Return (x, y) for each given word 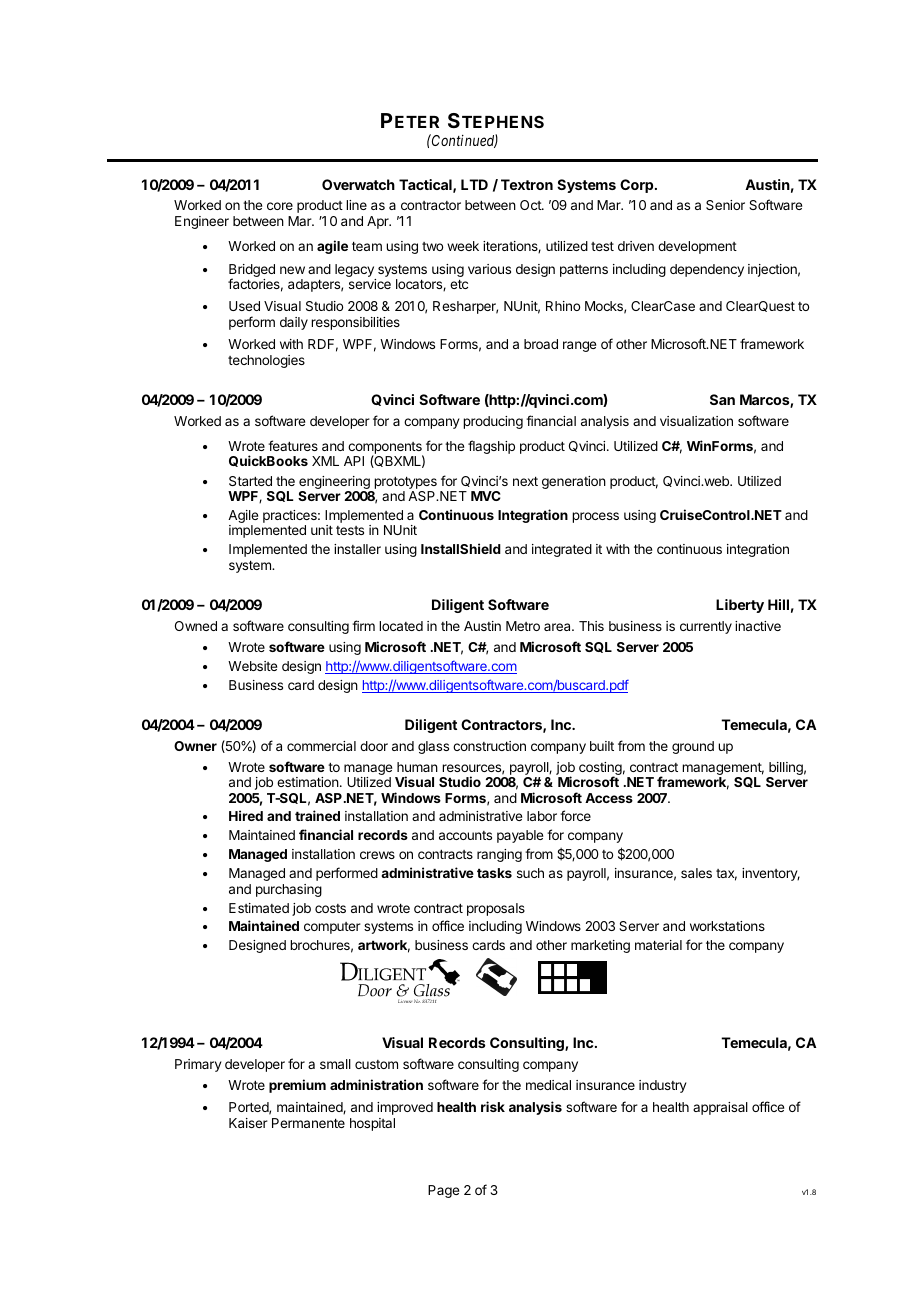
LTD (474, 184)
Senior (725, 205)
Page (443, 1191)
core (280, 206)
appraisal (720, 1108)
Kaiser (248, 1123)
